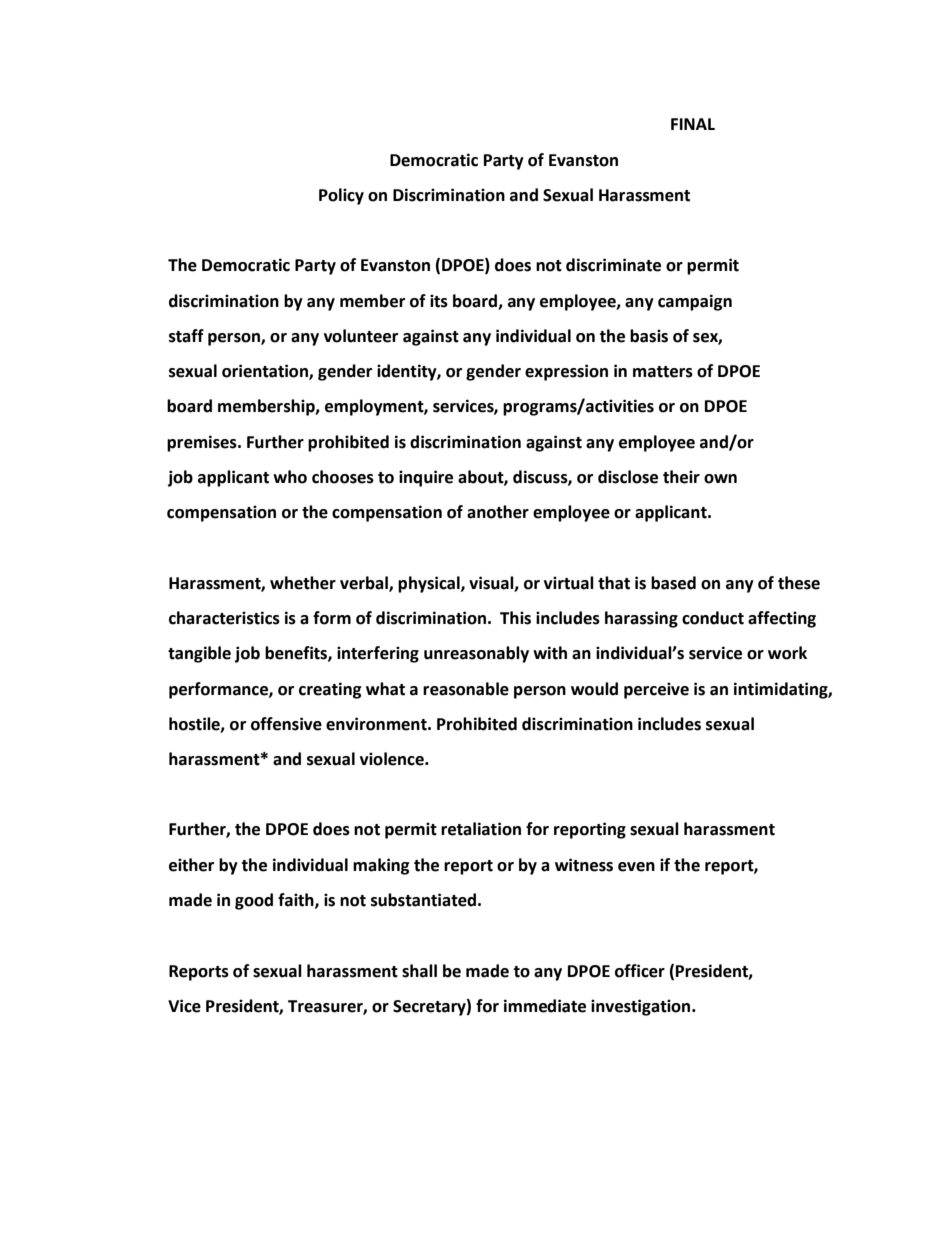 The height and width of the document is (1233, 952). I want to click on whether, so click(303, 583).
